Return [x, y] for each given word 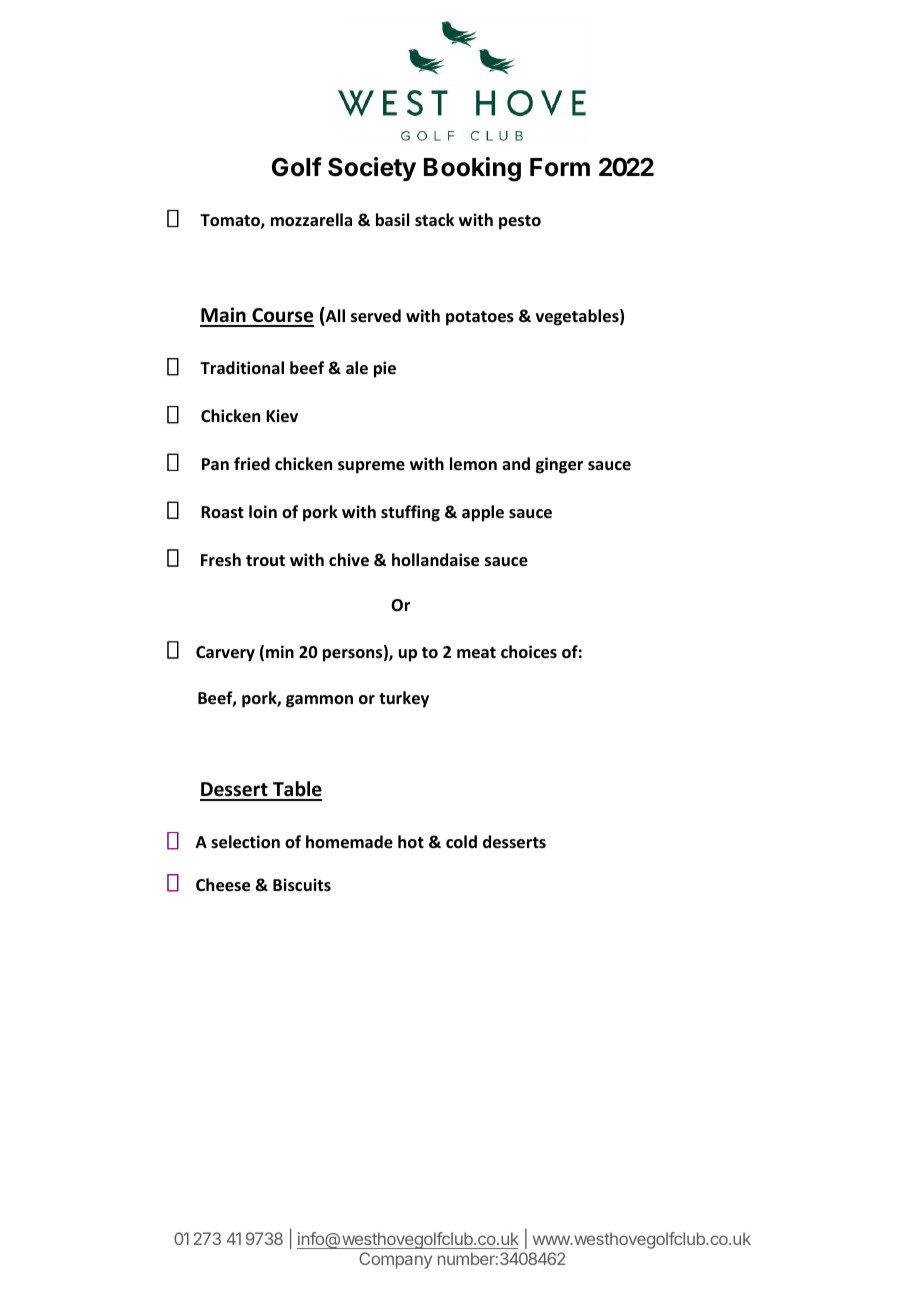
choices [529, 652]
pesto [520, 222]
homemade [349, 842]
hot [411, 841]
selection [245, 842]
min [280, 651]
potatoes [480, 318]
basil [392, 220]
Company [395, 1260]
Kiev [282, 416]
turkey [404, 699]
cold [461, 841]
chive [349, 560]
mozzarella [311, 220]
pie [385, 369]
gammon [319, 701]
